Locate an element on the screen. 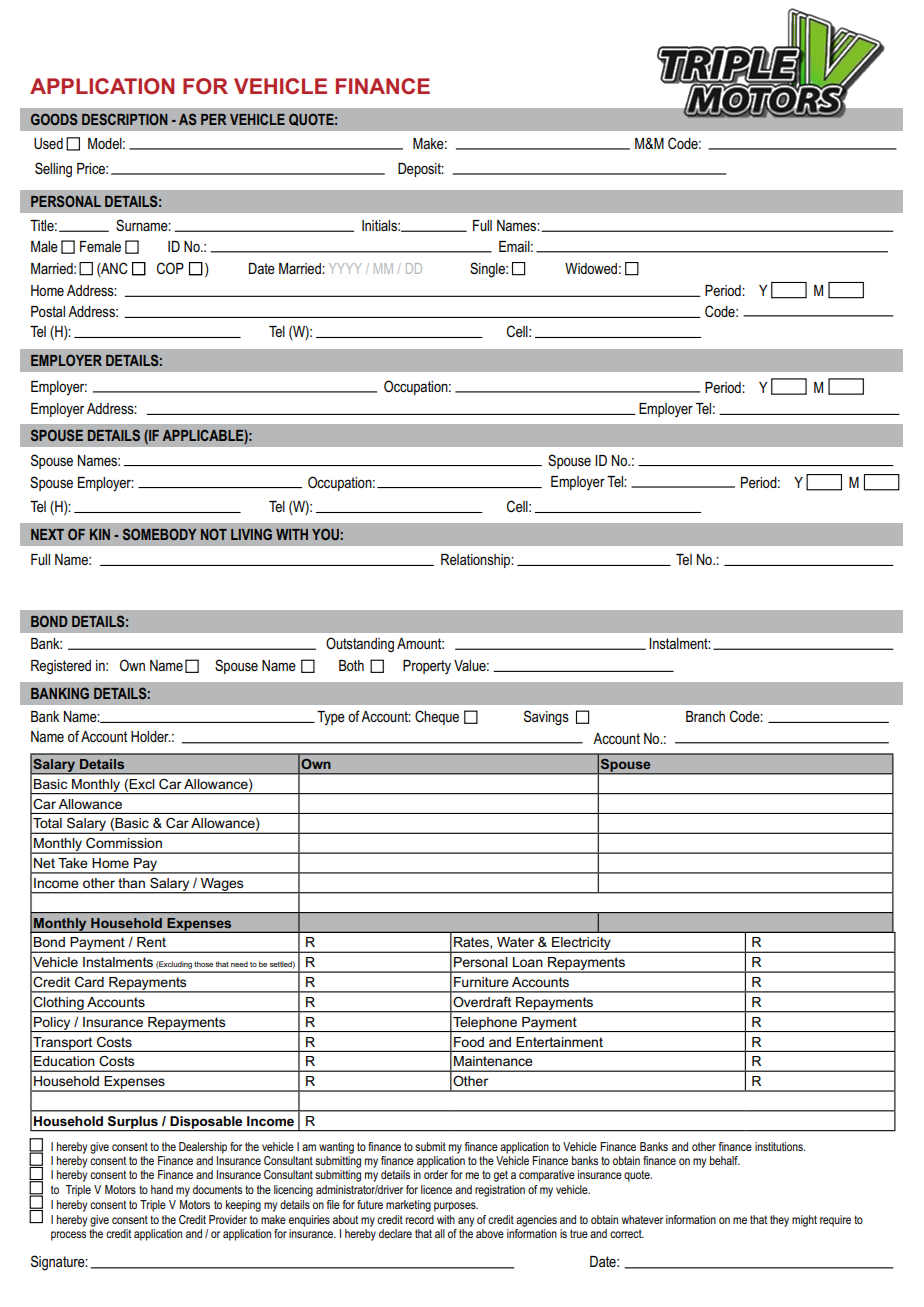 This screenshot has width=924, height=1307. they is located at coordinates (779, 1221).
